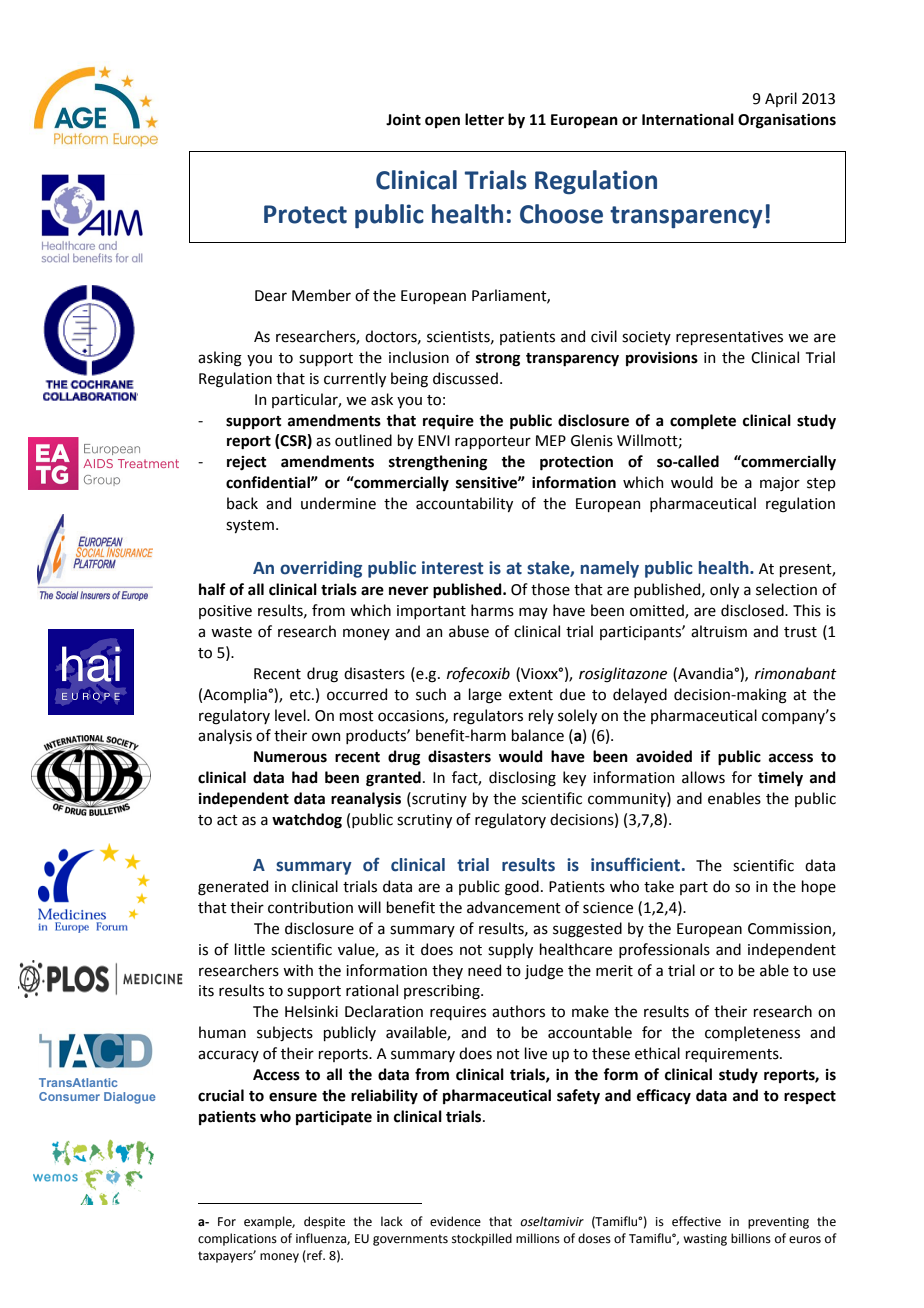 This screenshot has width=924, height=1308. Describe the element at coordinates (464, 504) in the screenshot. I see `accountability` at that location.
